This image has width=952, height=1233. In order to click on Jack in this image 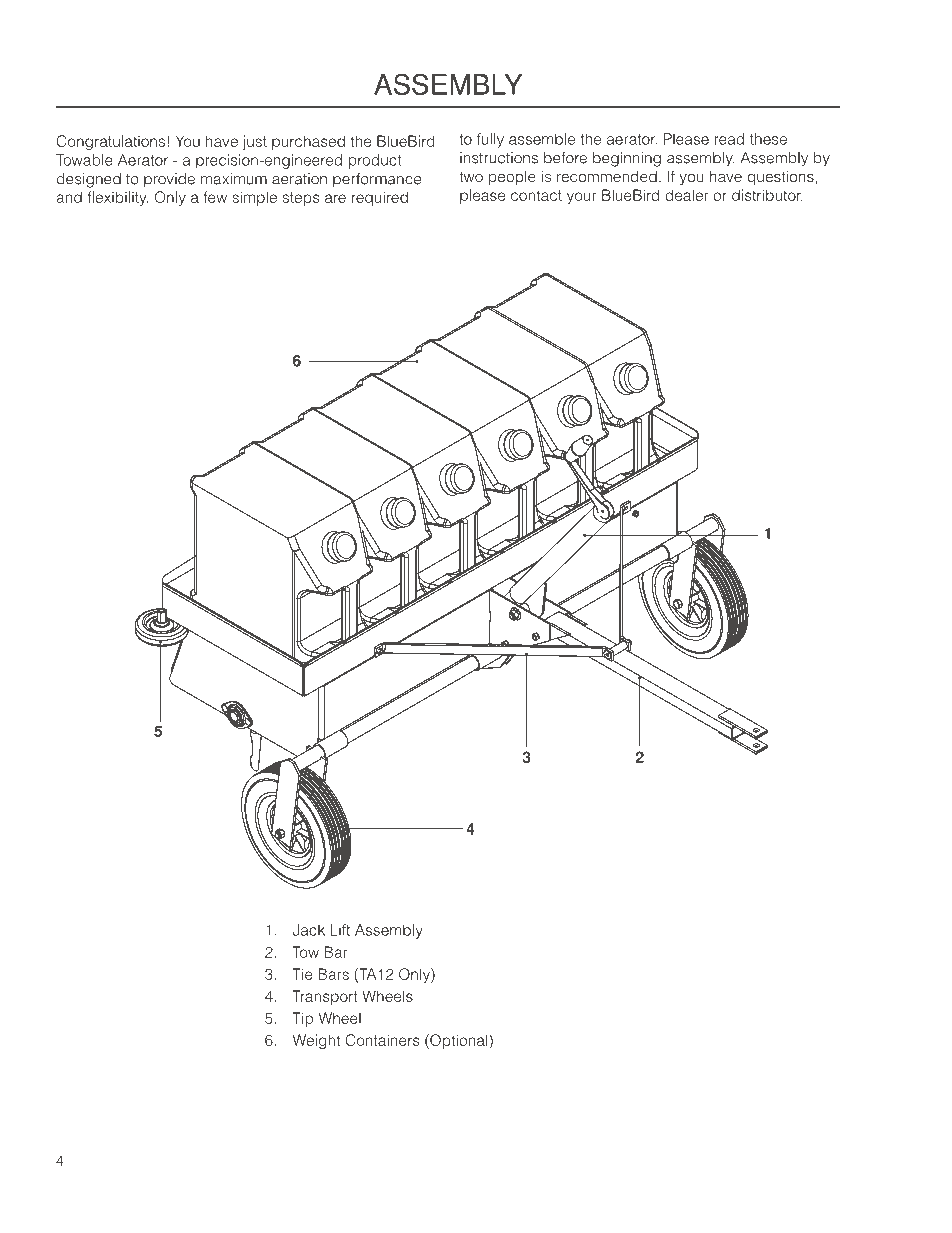, I will do `click(309, 930)`.
